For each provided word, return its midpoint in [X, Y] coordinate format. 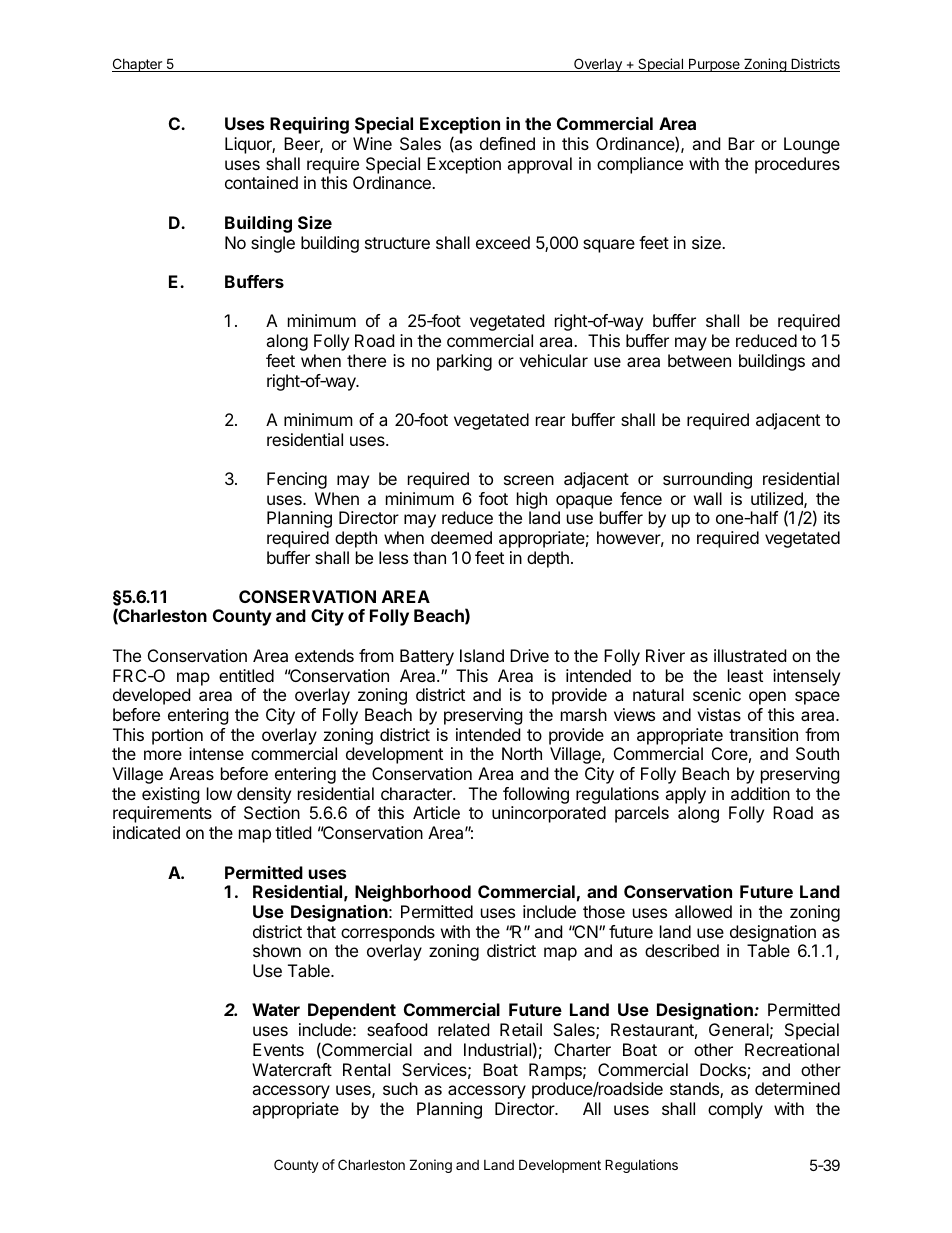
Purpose [714, 65]
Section [272, 812]
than [429, 557]
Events [278, 1049]
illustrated [750, 655]
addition [760, 793]
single [273, 244]
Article [436, 812]
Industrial [497, 1049]
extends [324, 655]
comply [735, 1110]
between [699, 360]
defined [507, 143]
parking [464, 362]
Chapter [138, 65]
